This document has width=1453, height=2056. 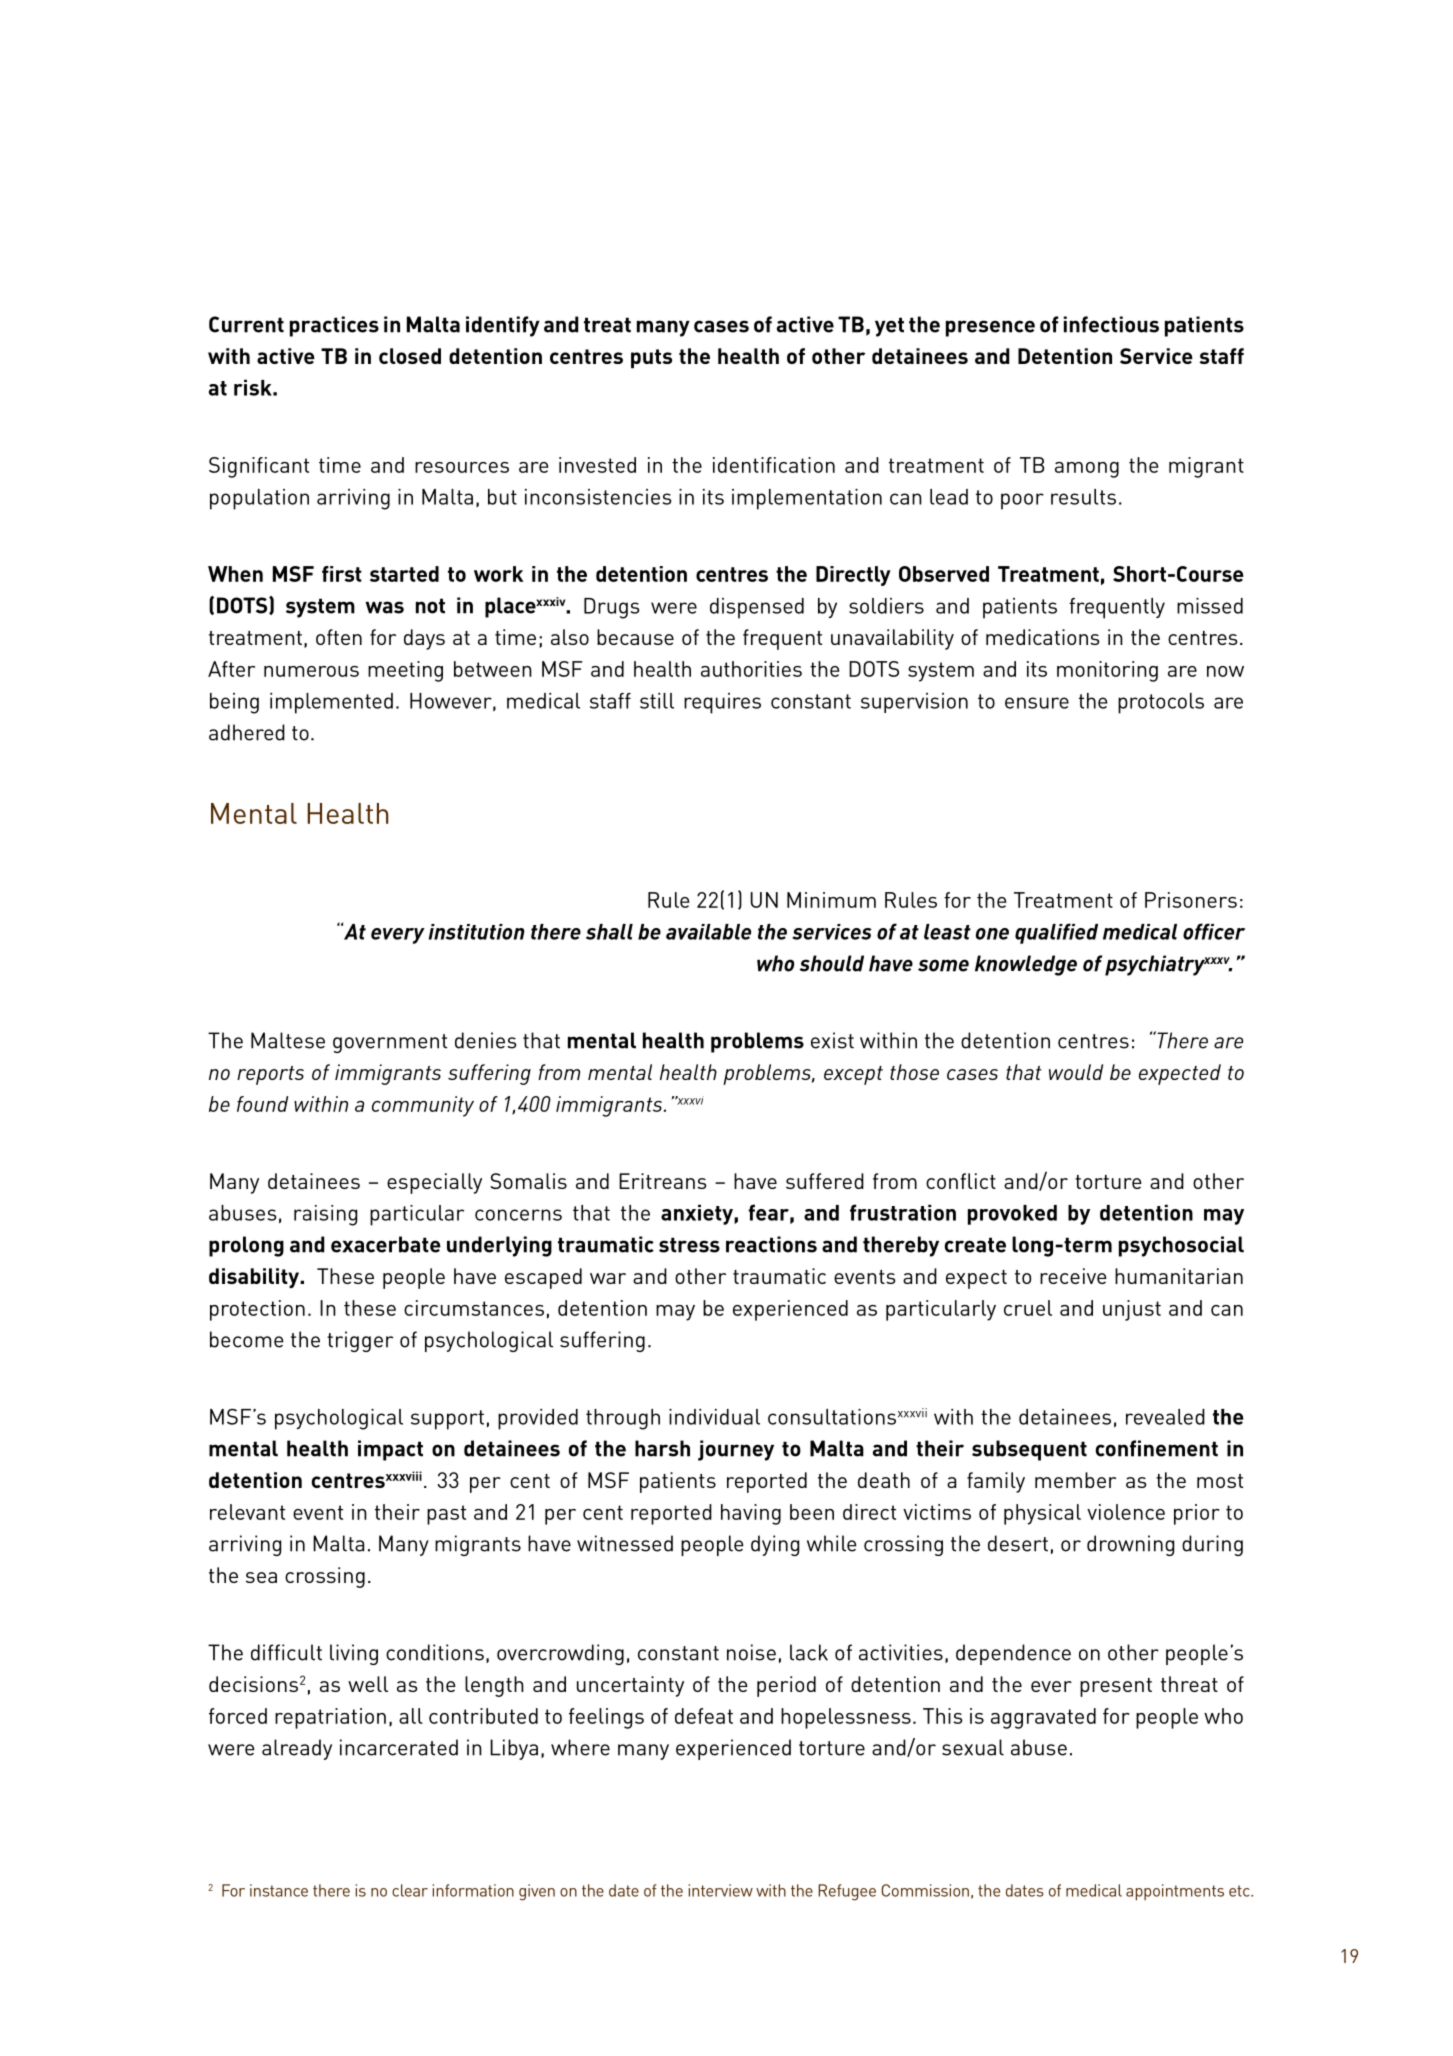 I want to click on except, so click(x=853, y=1075).
